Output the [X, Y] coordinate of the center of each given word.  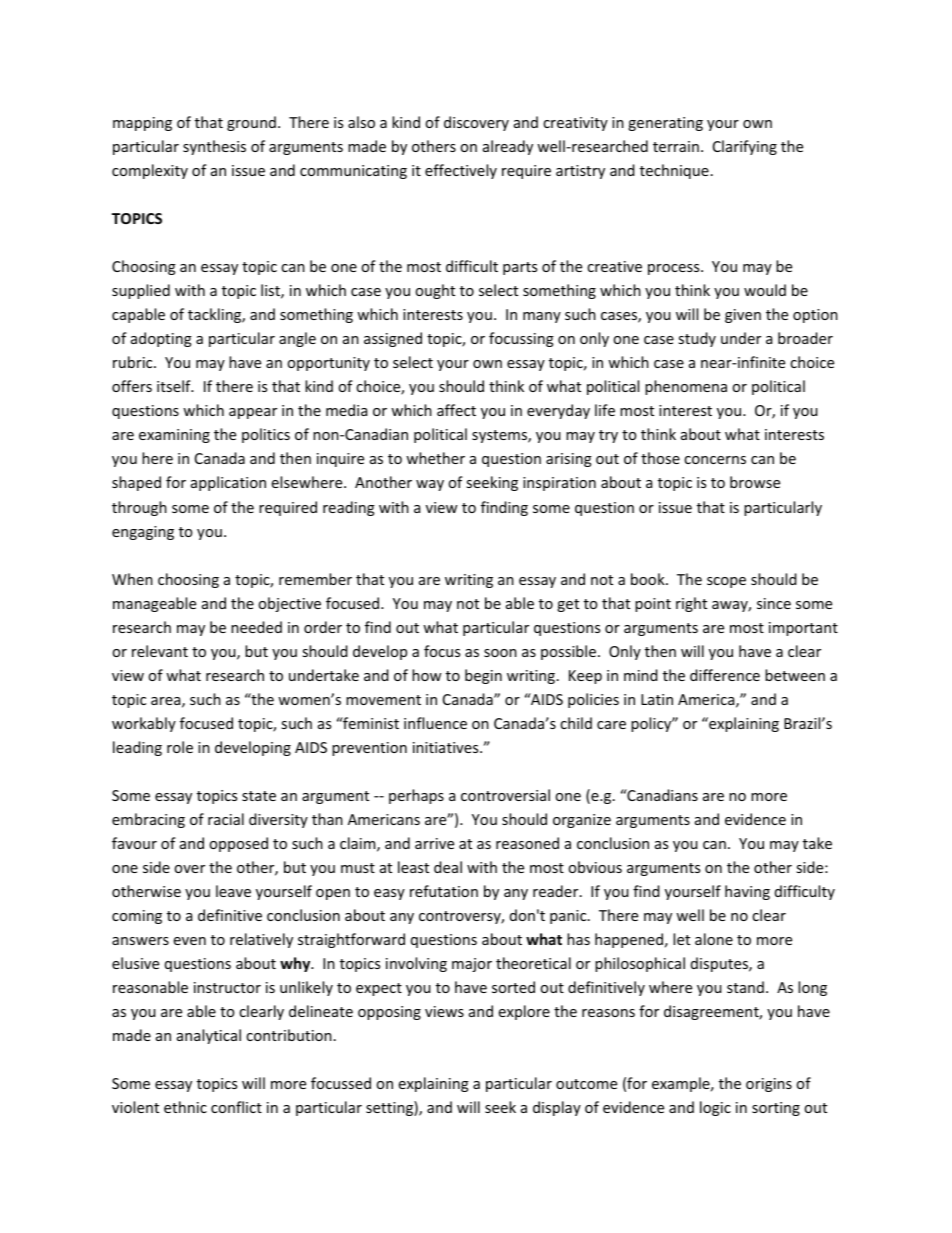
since [774, 603]
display [557, 1108]
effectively [461, 171]
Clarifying [745, 147]
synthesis [214, 147]
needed [256, 627]
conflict [236, 1107]
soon [500, 653]
